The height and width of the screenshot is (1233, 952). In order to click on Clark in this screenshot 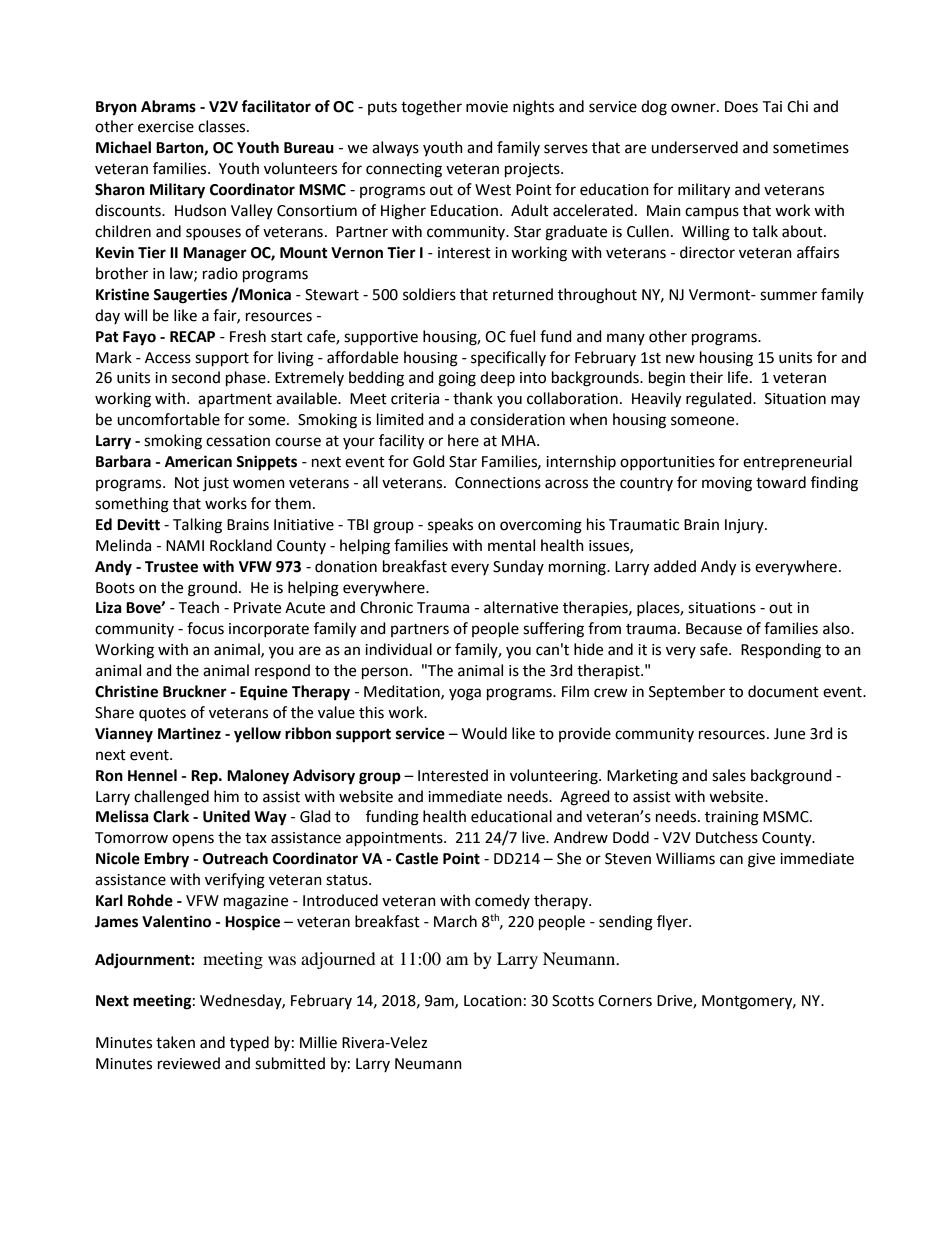, I will do `click(171, 816)`.
